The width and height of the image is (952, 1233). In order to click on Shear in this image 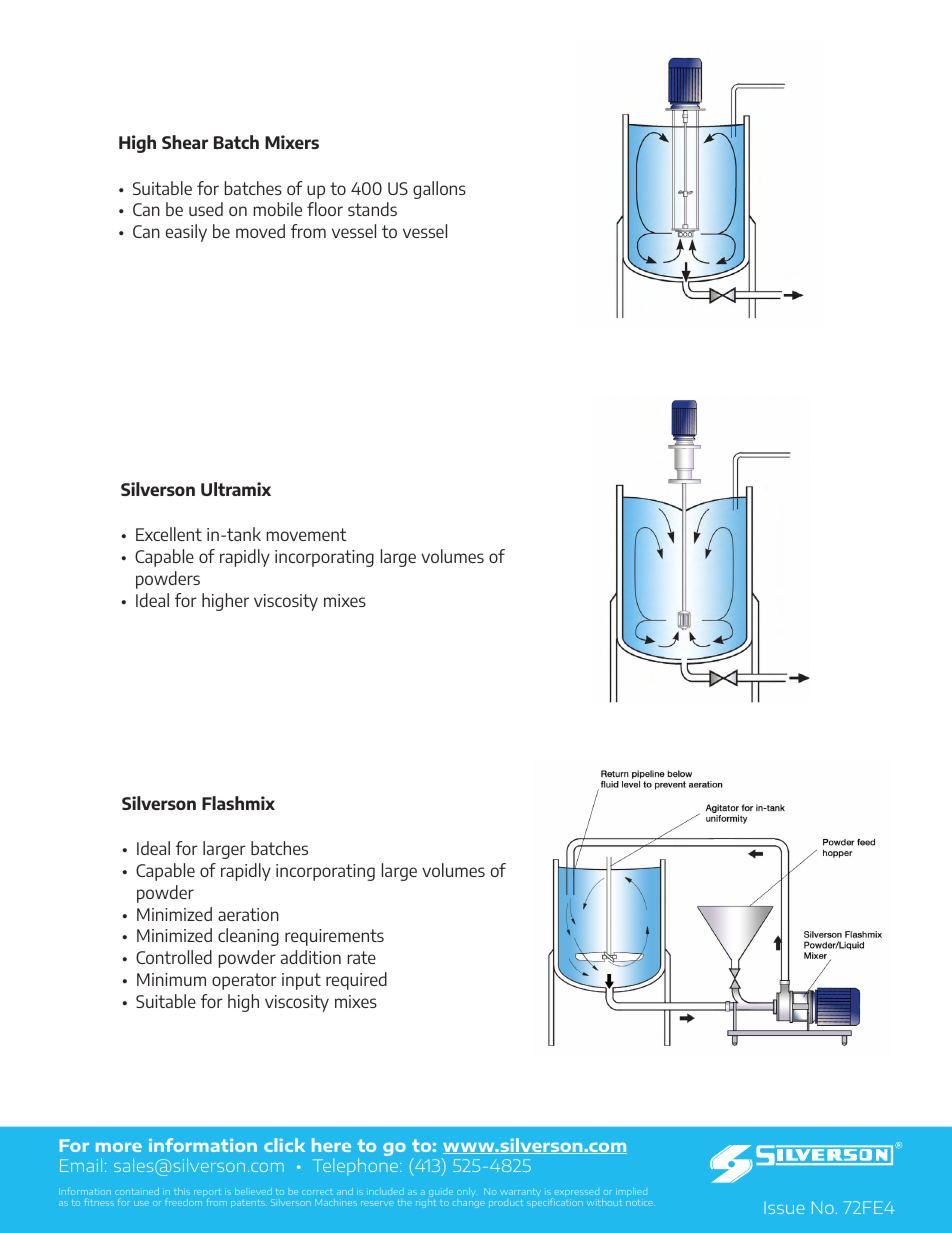, I will do `click(185, 142)`.
